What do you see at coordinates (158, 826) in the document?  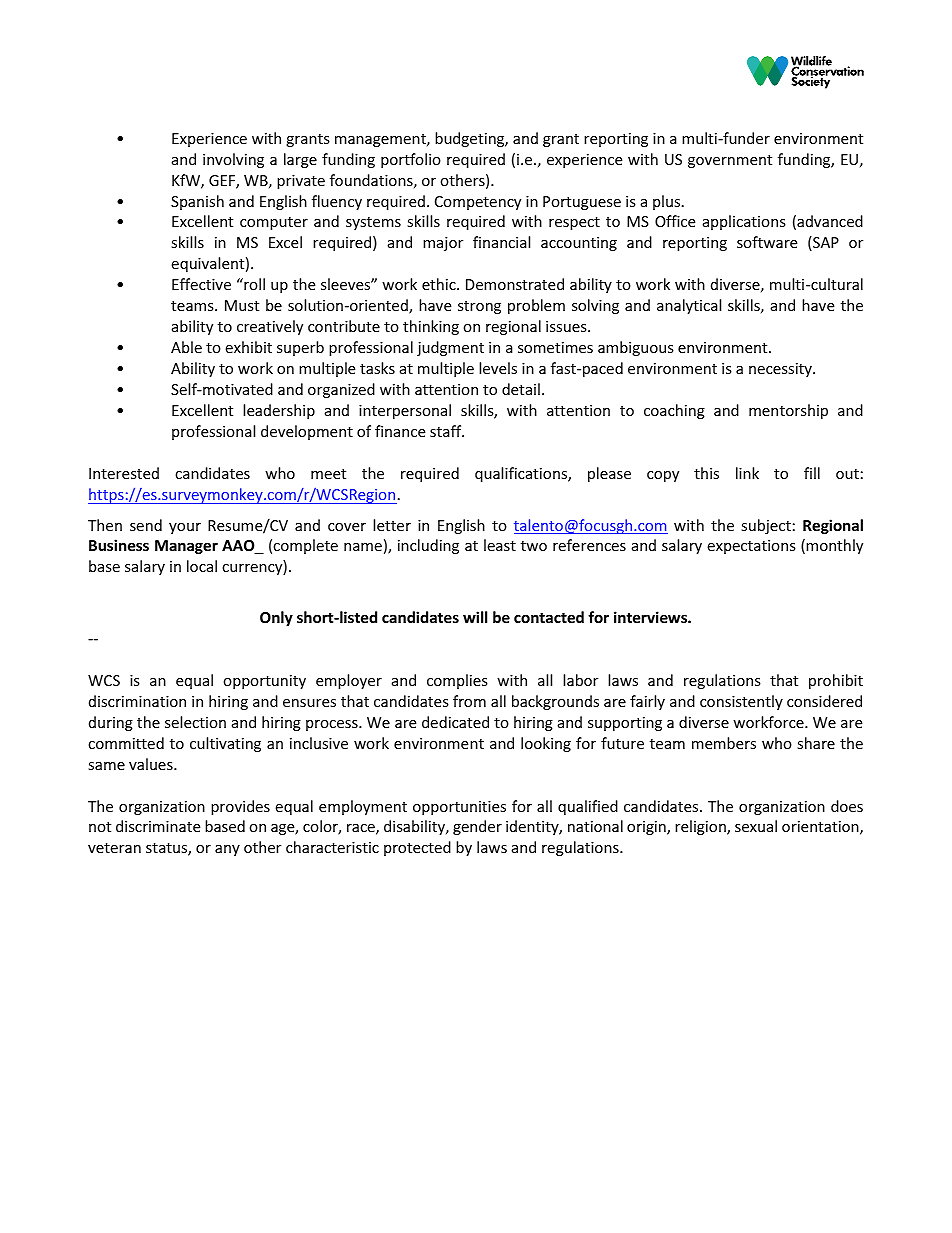 I see `discriminate` at bounding box center [158, 826].
